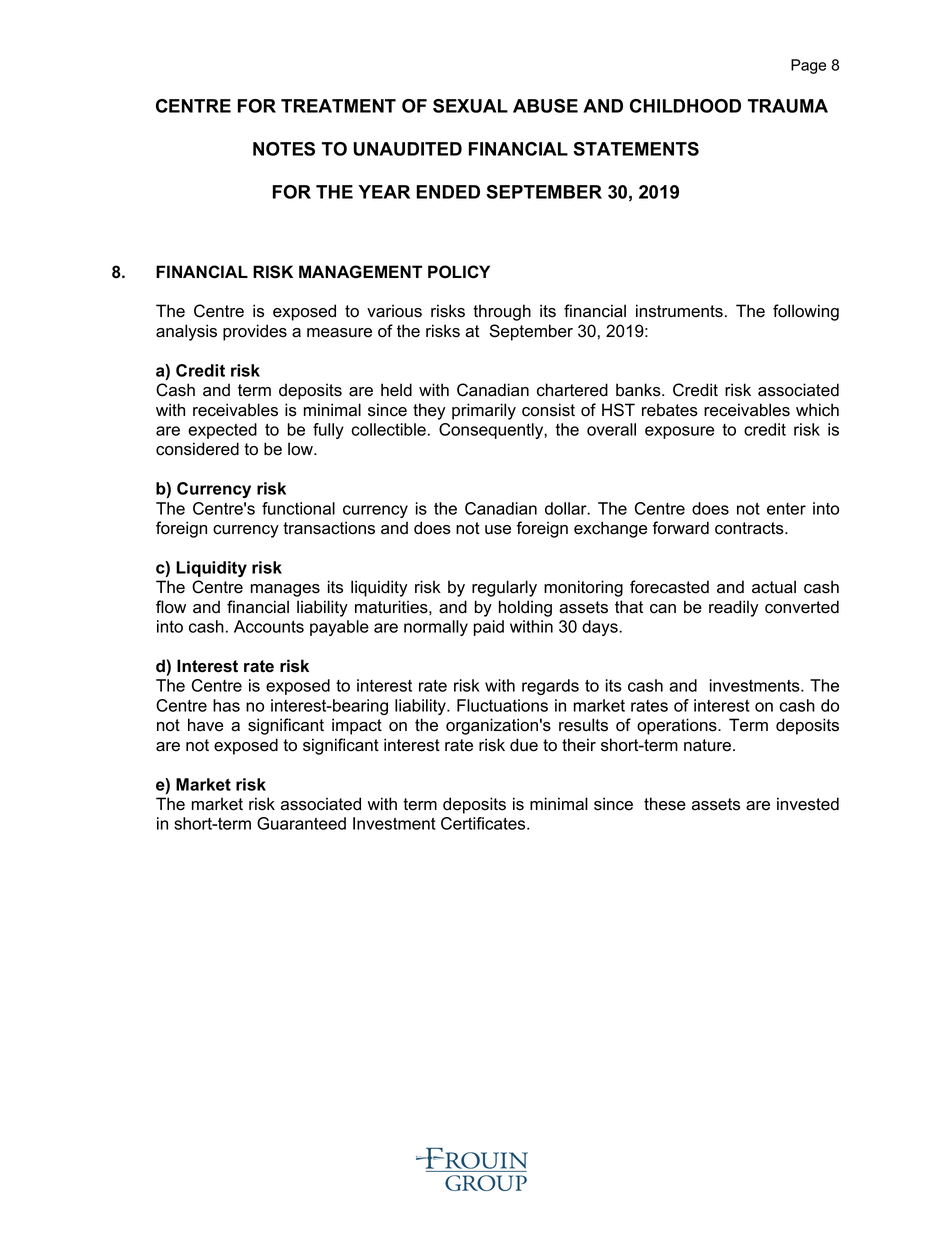  Describe the element at coordinates (255, 332) in the screenshot. I see `provides` at that location.
